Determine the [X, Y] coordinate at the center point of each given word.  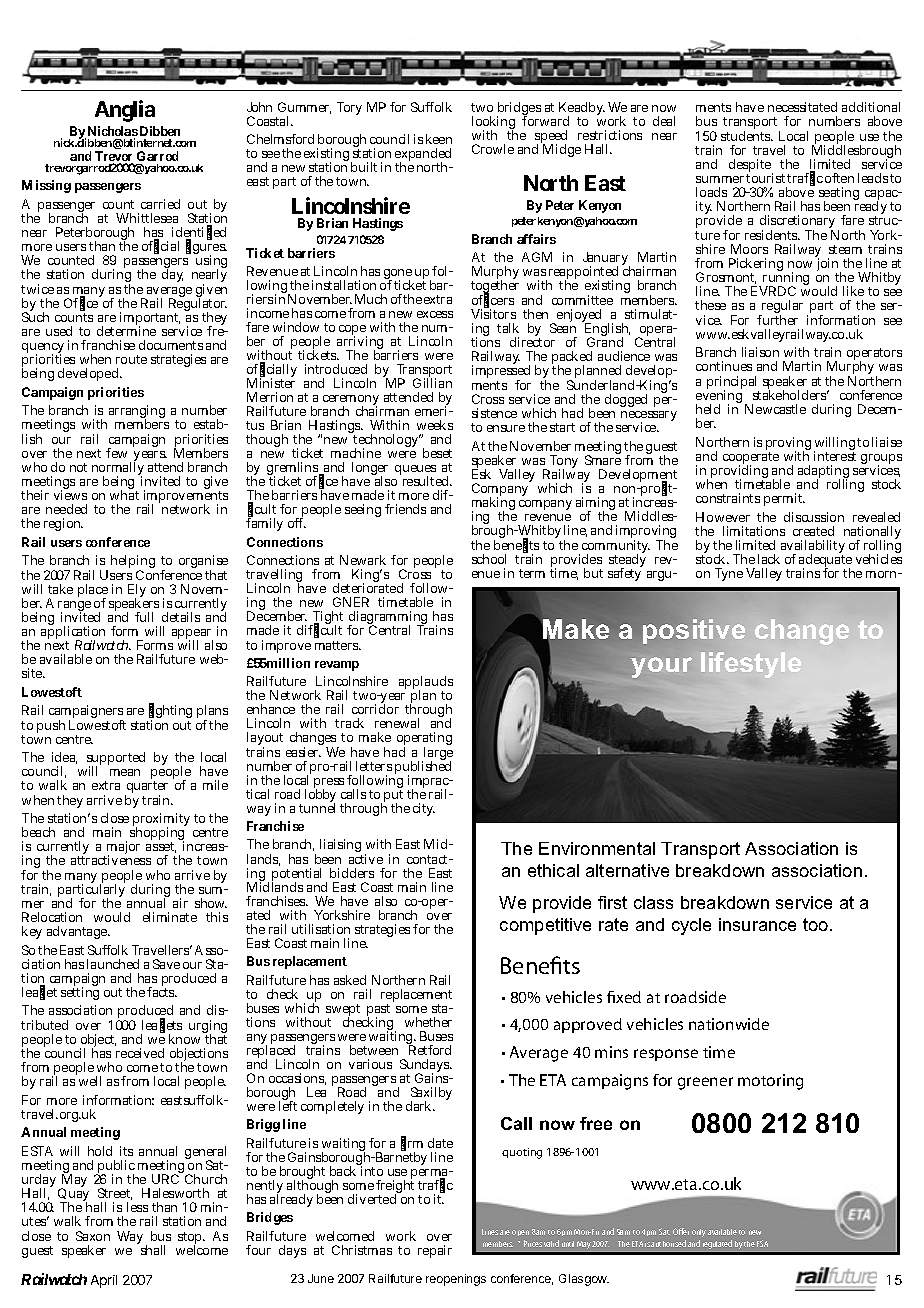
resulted [427, 481]
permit [784, 499]
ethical [553, 870]
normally [118, 469]
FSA [762, 1243]
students [747, 136]
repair [435, 1251]
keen [439, 139]
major [123, 849]
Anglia [125, 111]
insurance [757, 924]
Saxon [93, 1236]
